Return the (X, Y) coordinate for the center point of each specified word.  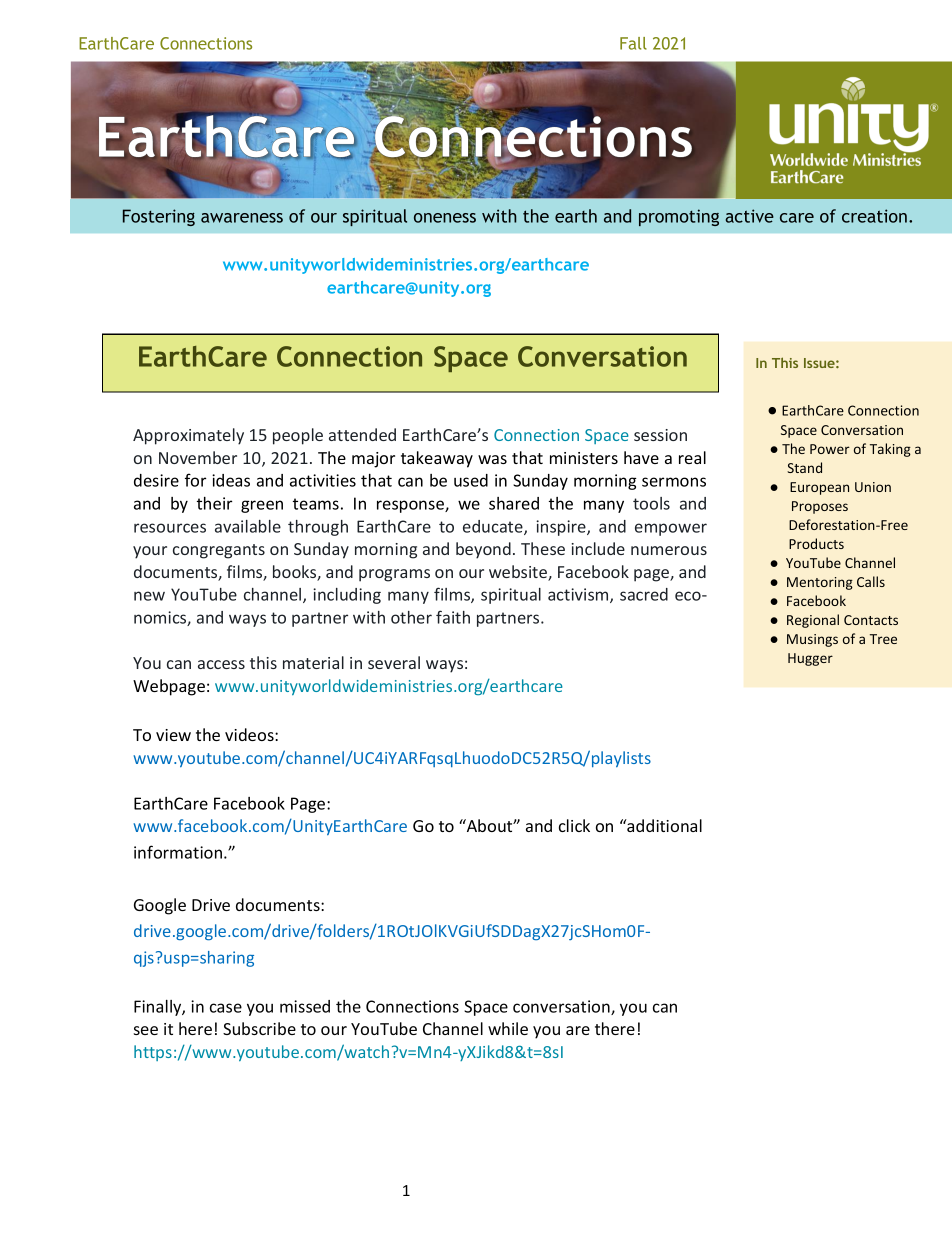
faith (453, 617)
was (492, 459)
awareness (242, 218)
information (178, 852)
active (749, 216)
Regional (813, 621)
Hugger (810, 659)
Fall (633, 43)
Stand (804, 467)
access (221, 664)
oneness (445, 218)
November (198, 457)
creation (874, 216)
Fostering (159, 217)
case (226, 1008)
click (574, 825)
